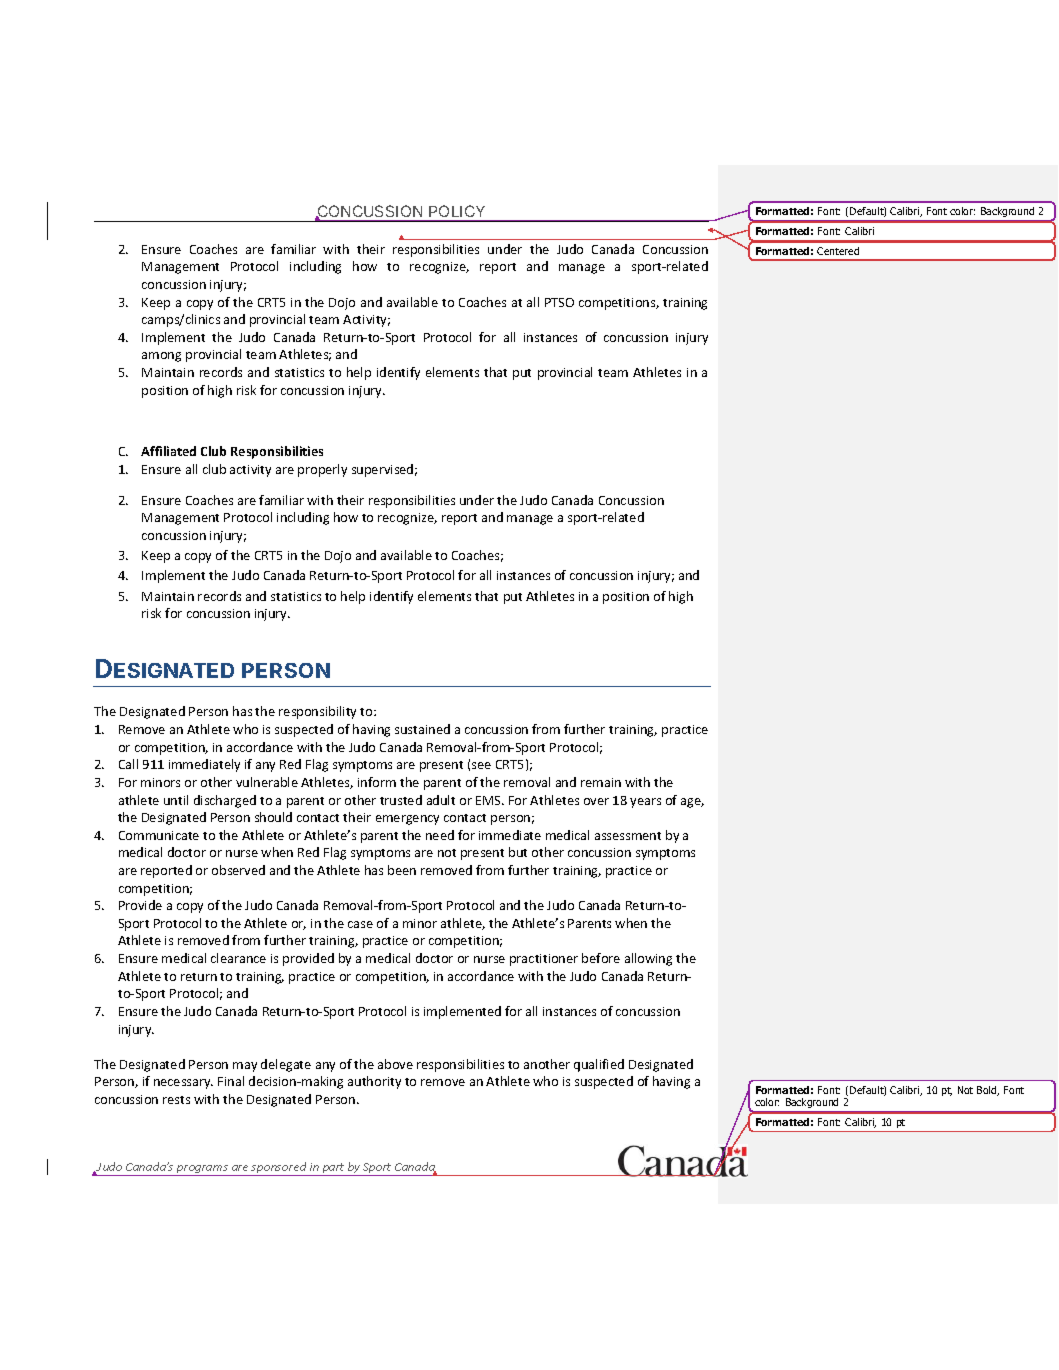 This document has width=1059, height=1370. What do you see at coordinates (322, 470) in the document?
I see `properly` at bounding box center [322, 470].
